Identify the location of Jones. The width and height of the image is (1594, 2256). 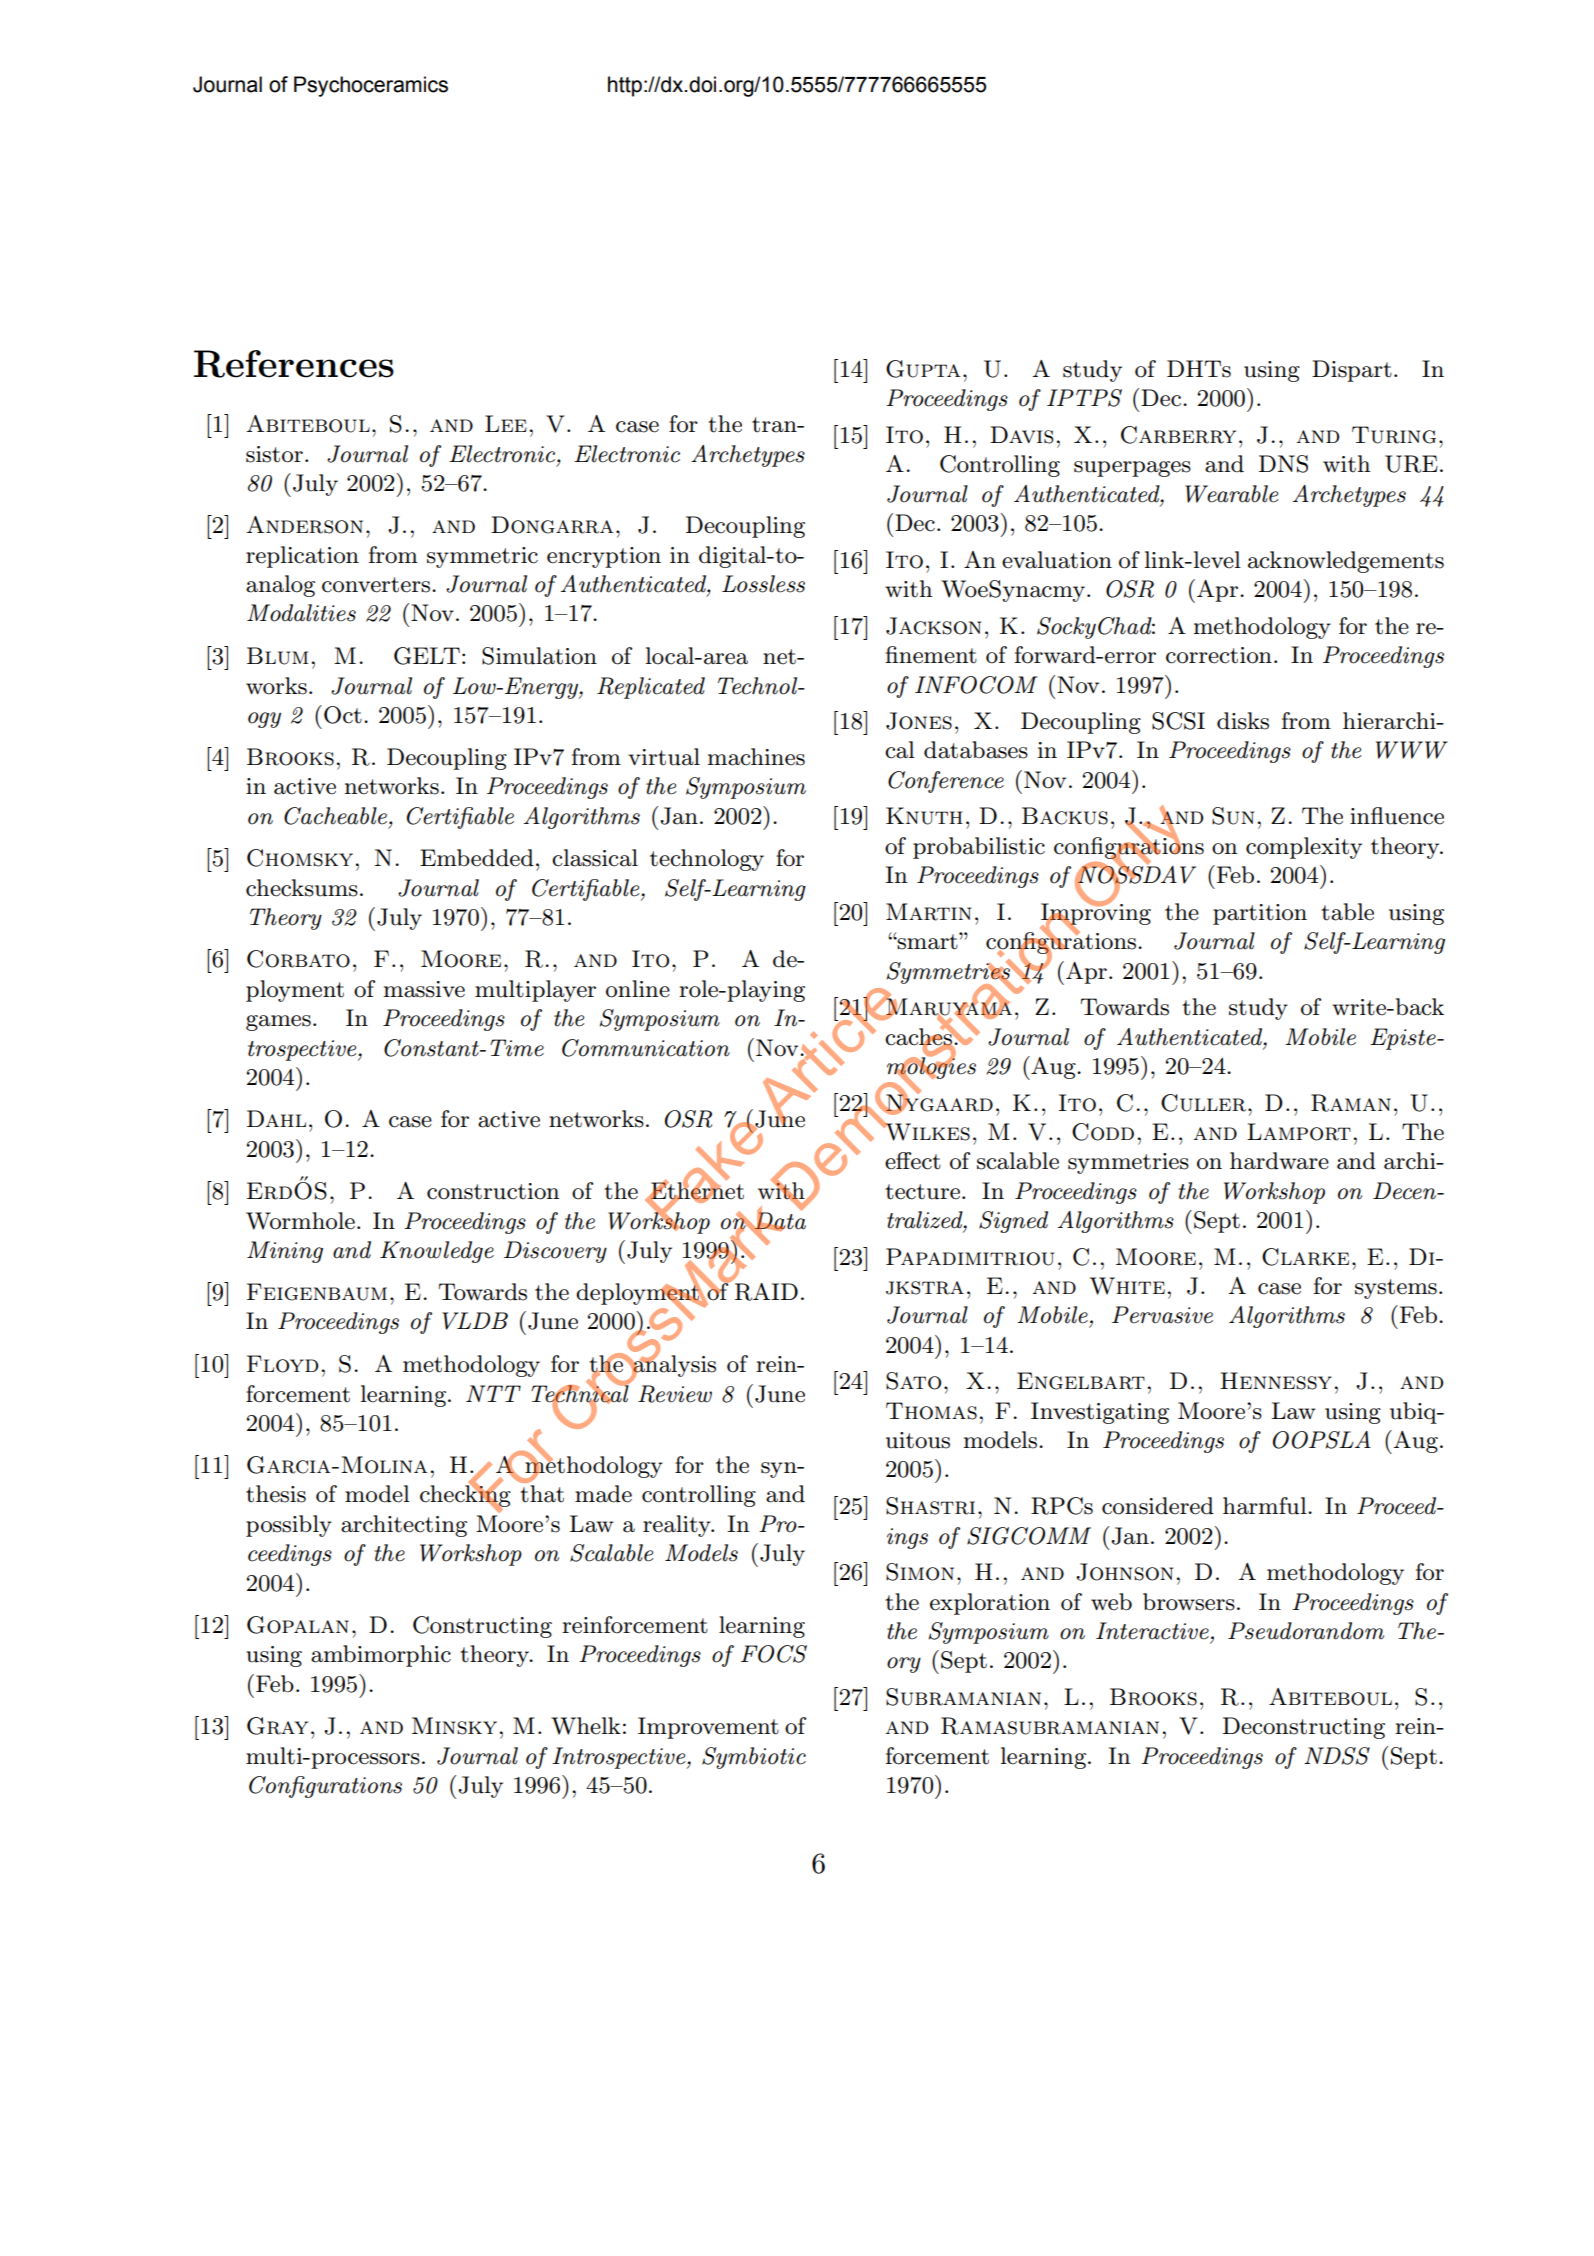
(919, 721).
